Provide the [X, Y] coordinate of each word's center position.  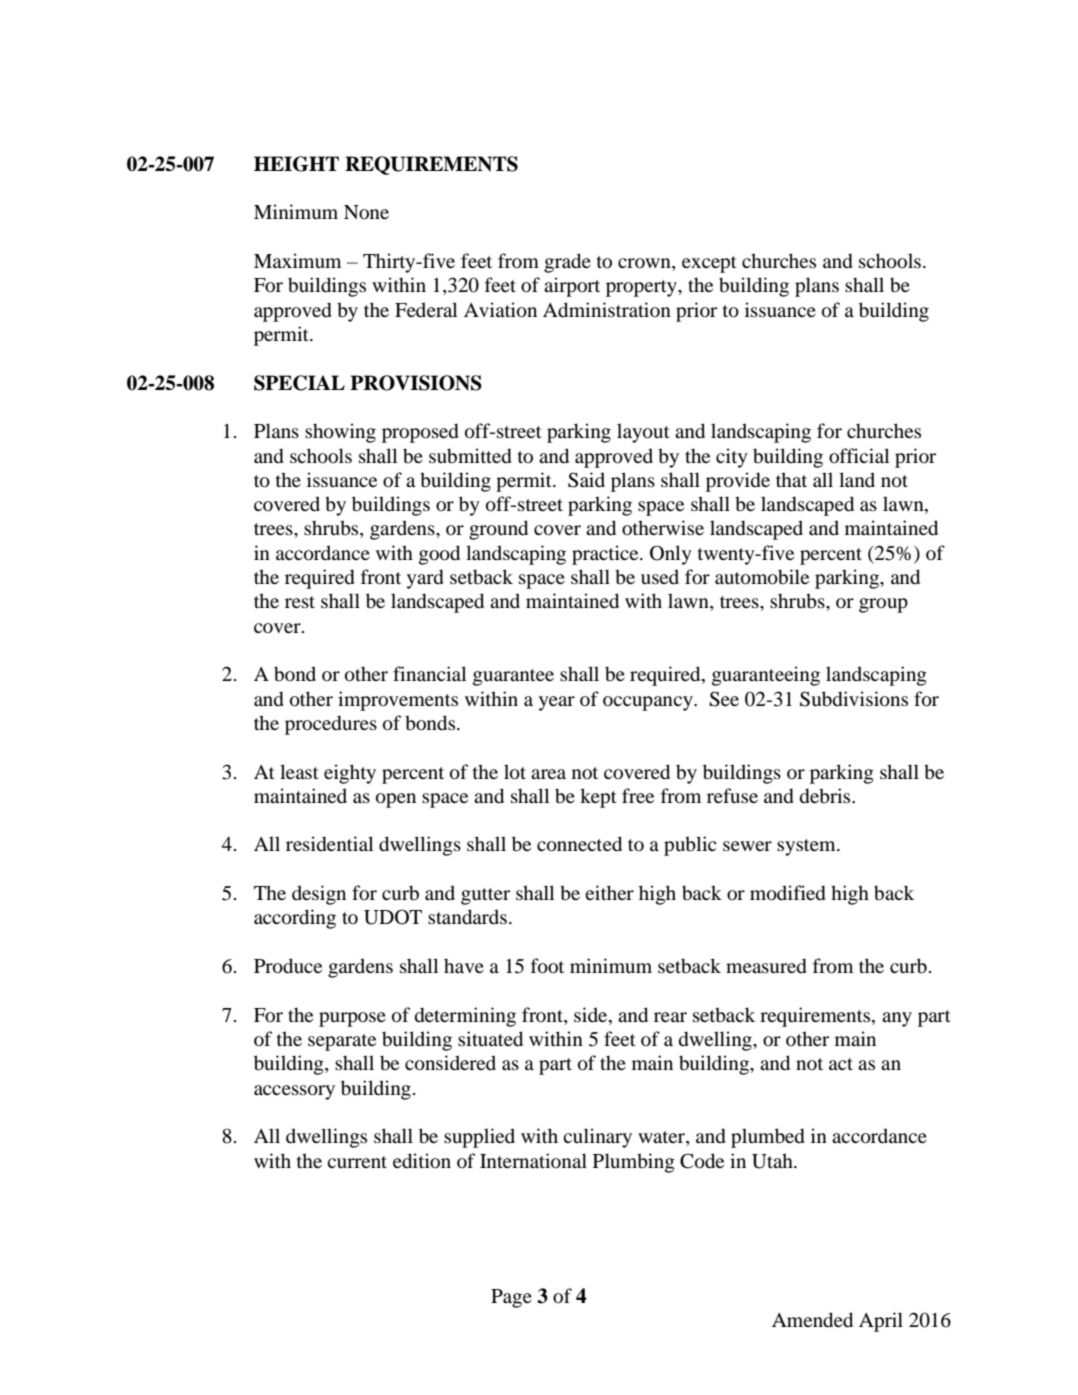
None [366, 212]
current [357, 1162]
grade [567, 263]
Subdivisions [854, 699]
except [709, 264]
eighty [350, 774]
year [557, 703]
